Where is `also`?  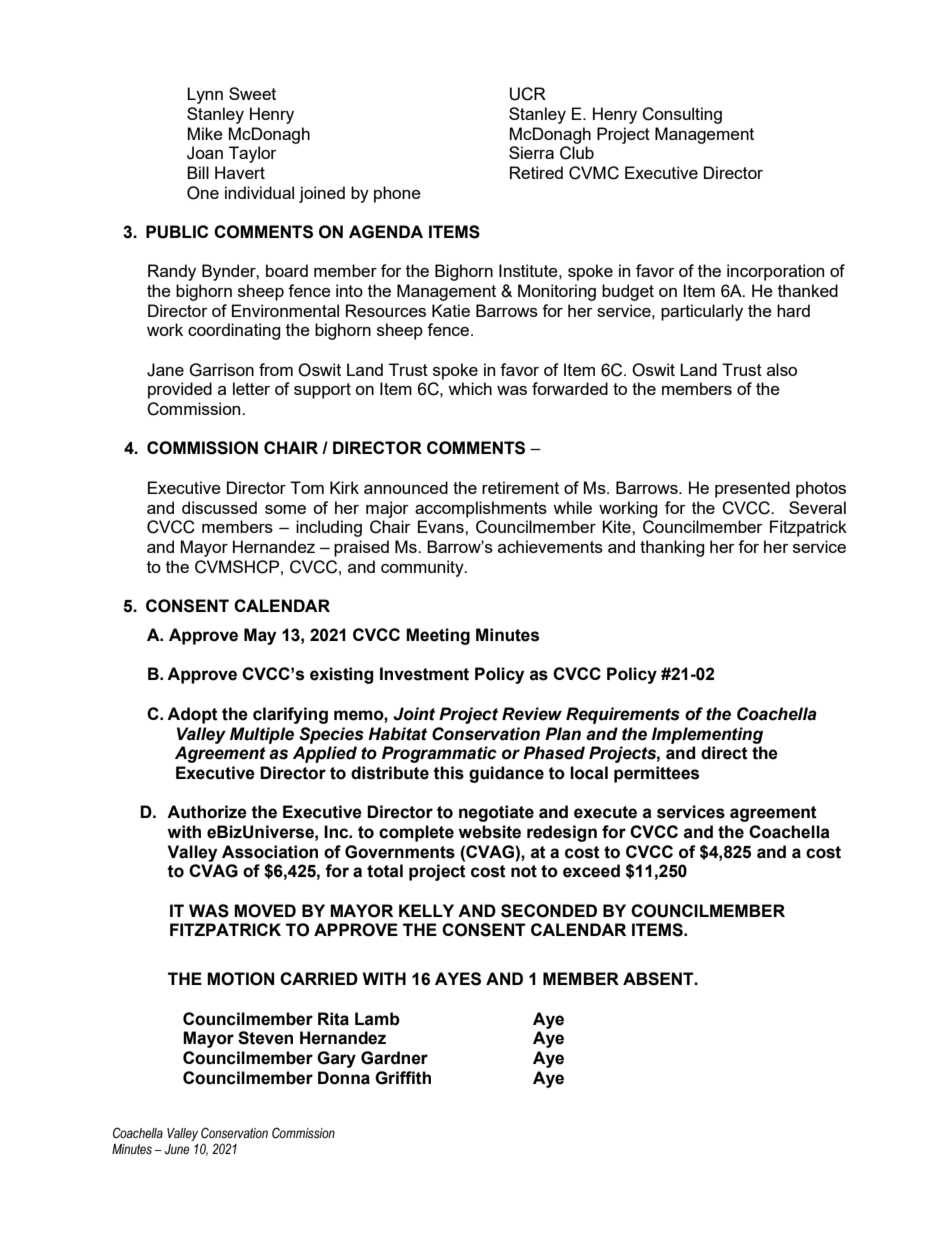 also is located at coordinates (782, 369).
